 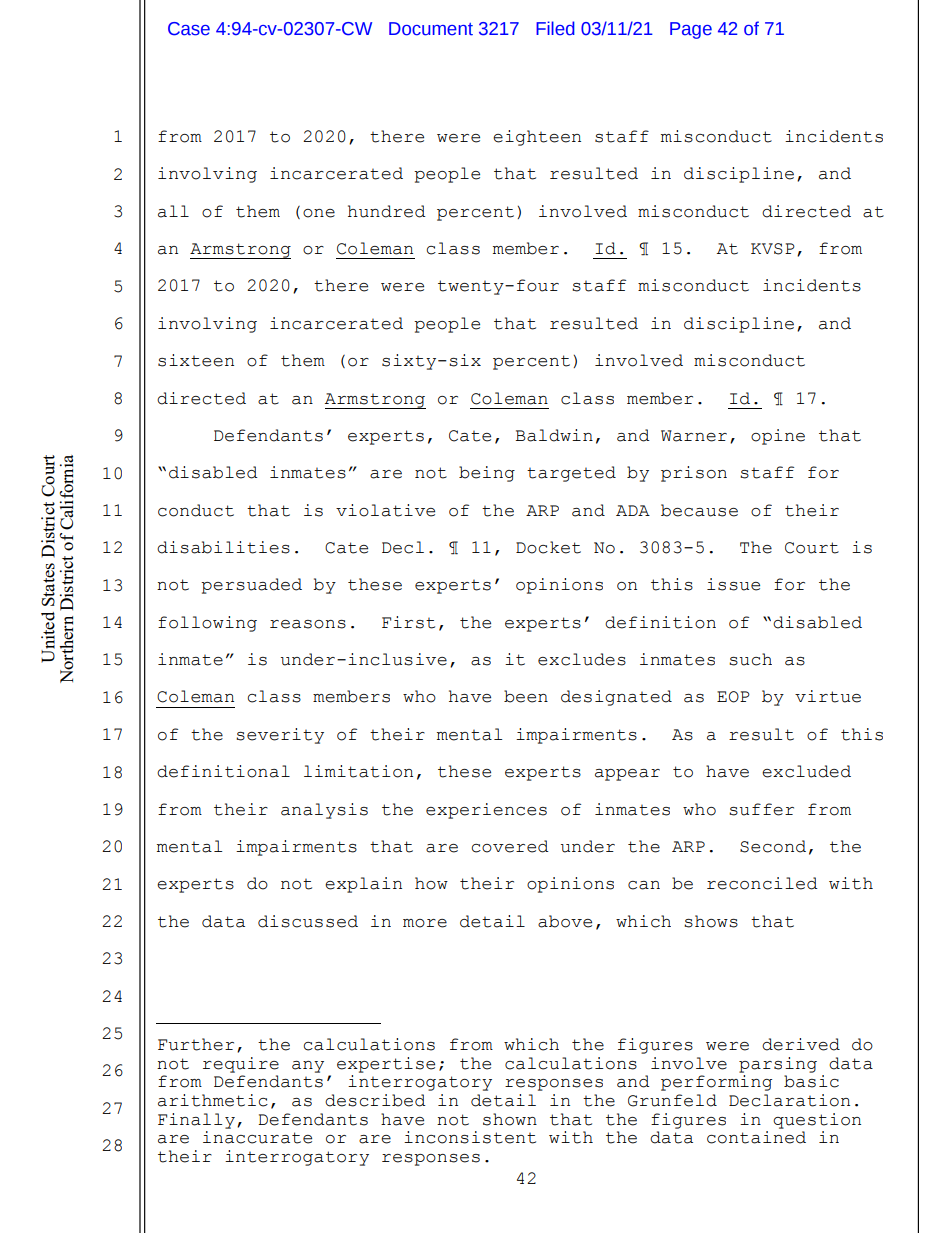 What do you see at coordinates (526, 696) in the page?
I see `been` at bounding box center [526, 696].
